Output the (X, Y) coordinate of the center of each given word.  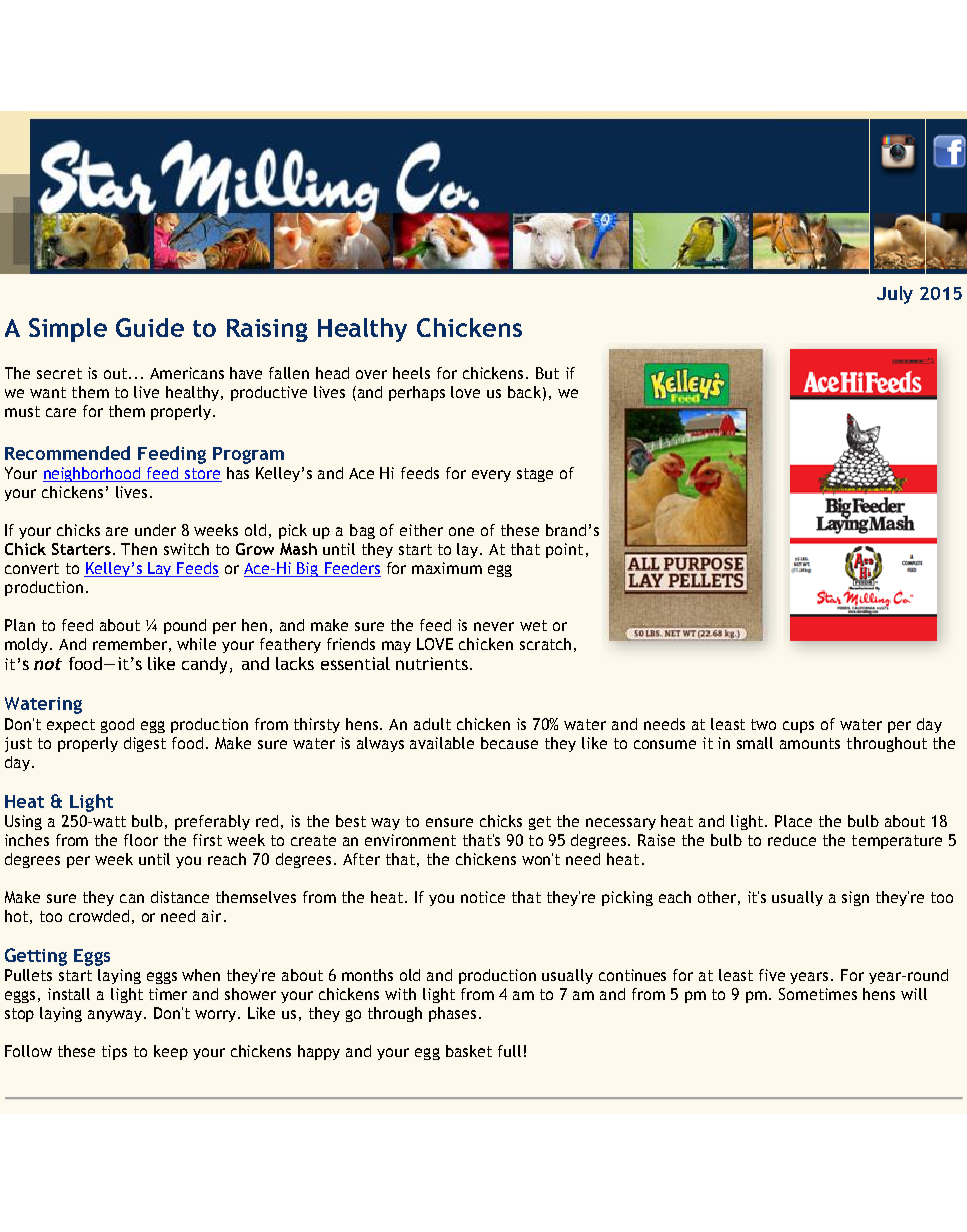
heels (411, 373)
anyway (116, 1016)
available (442, 743)
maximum (447, 568)
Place (793, 821)
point (564, 550)
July (895, 295)
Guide (150, 327)
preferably (212, 822)
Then (139, 549)
